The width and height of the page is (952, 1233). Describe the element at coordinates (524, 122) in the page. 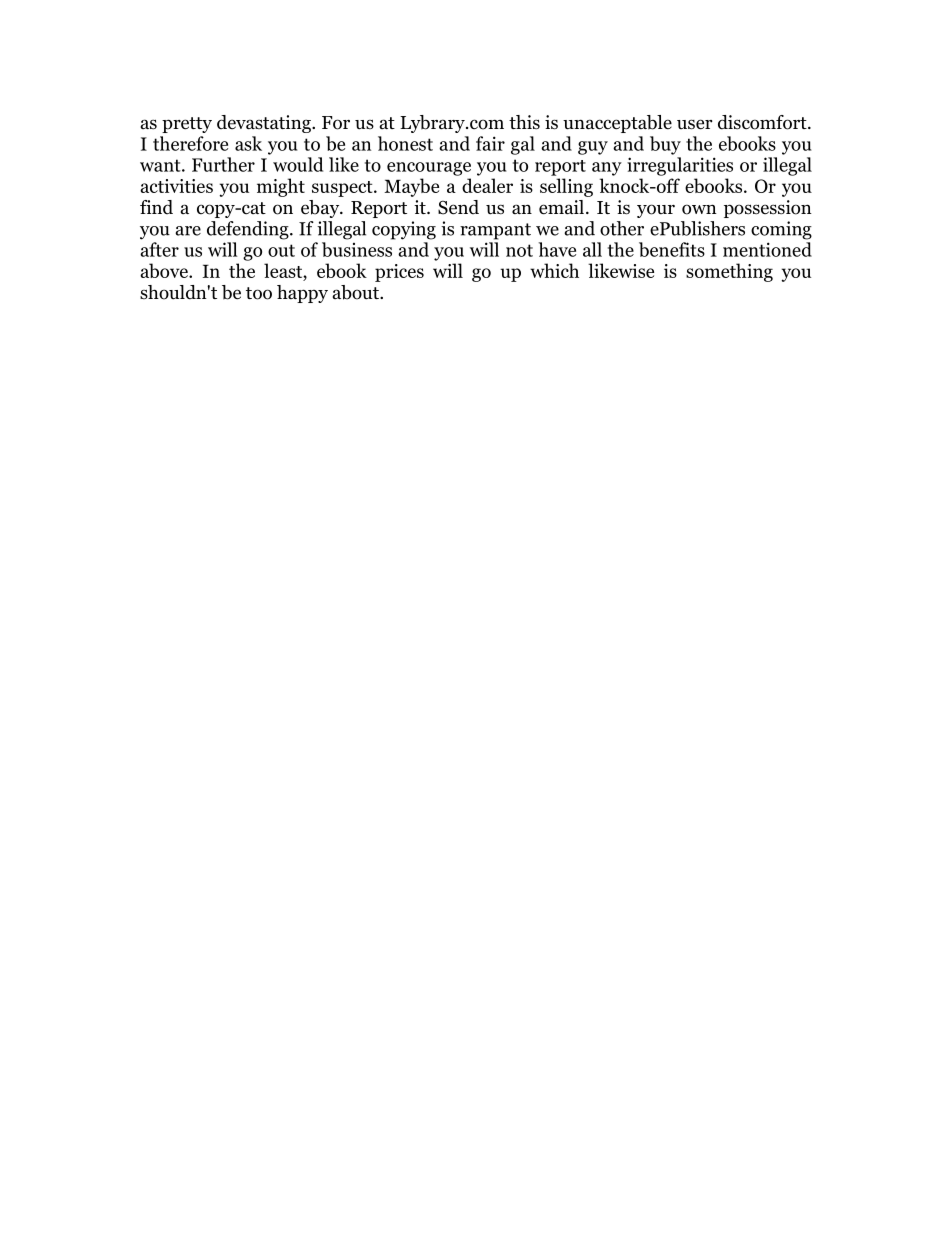

I see `this` at that location.
